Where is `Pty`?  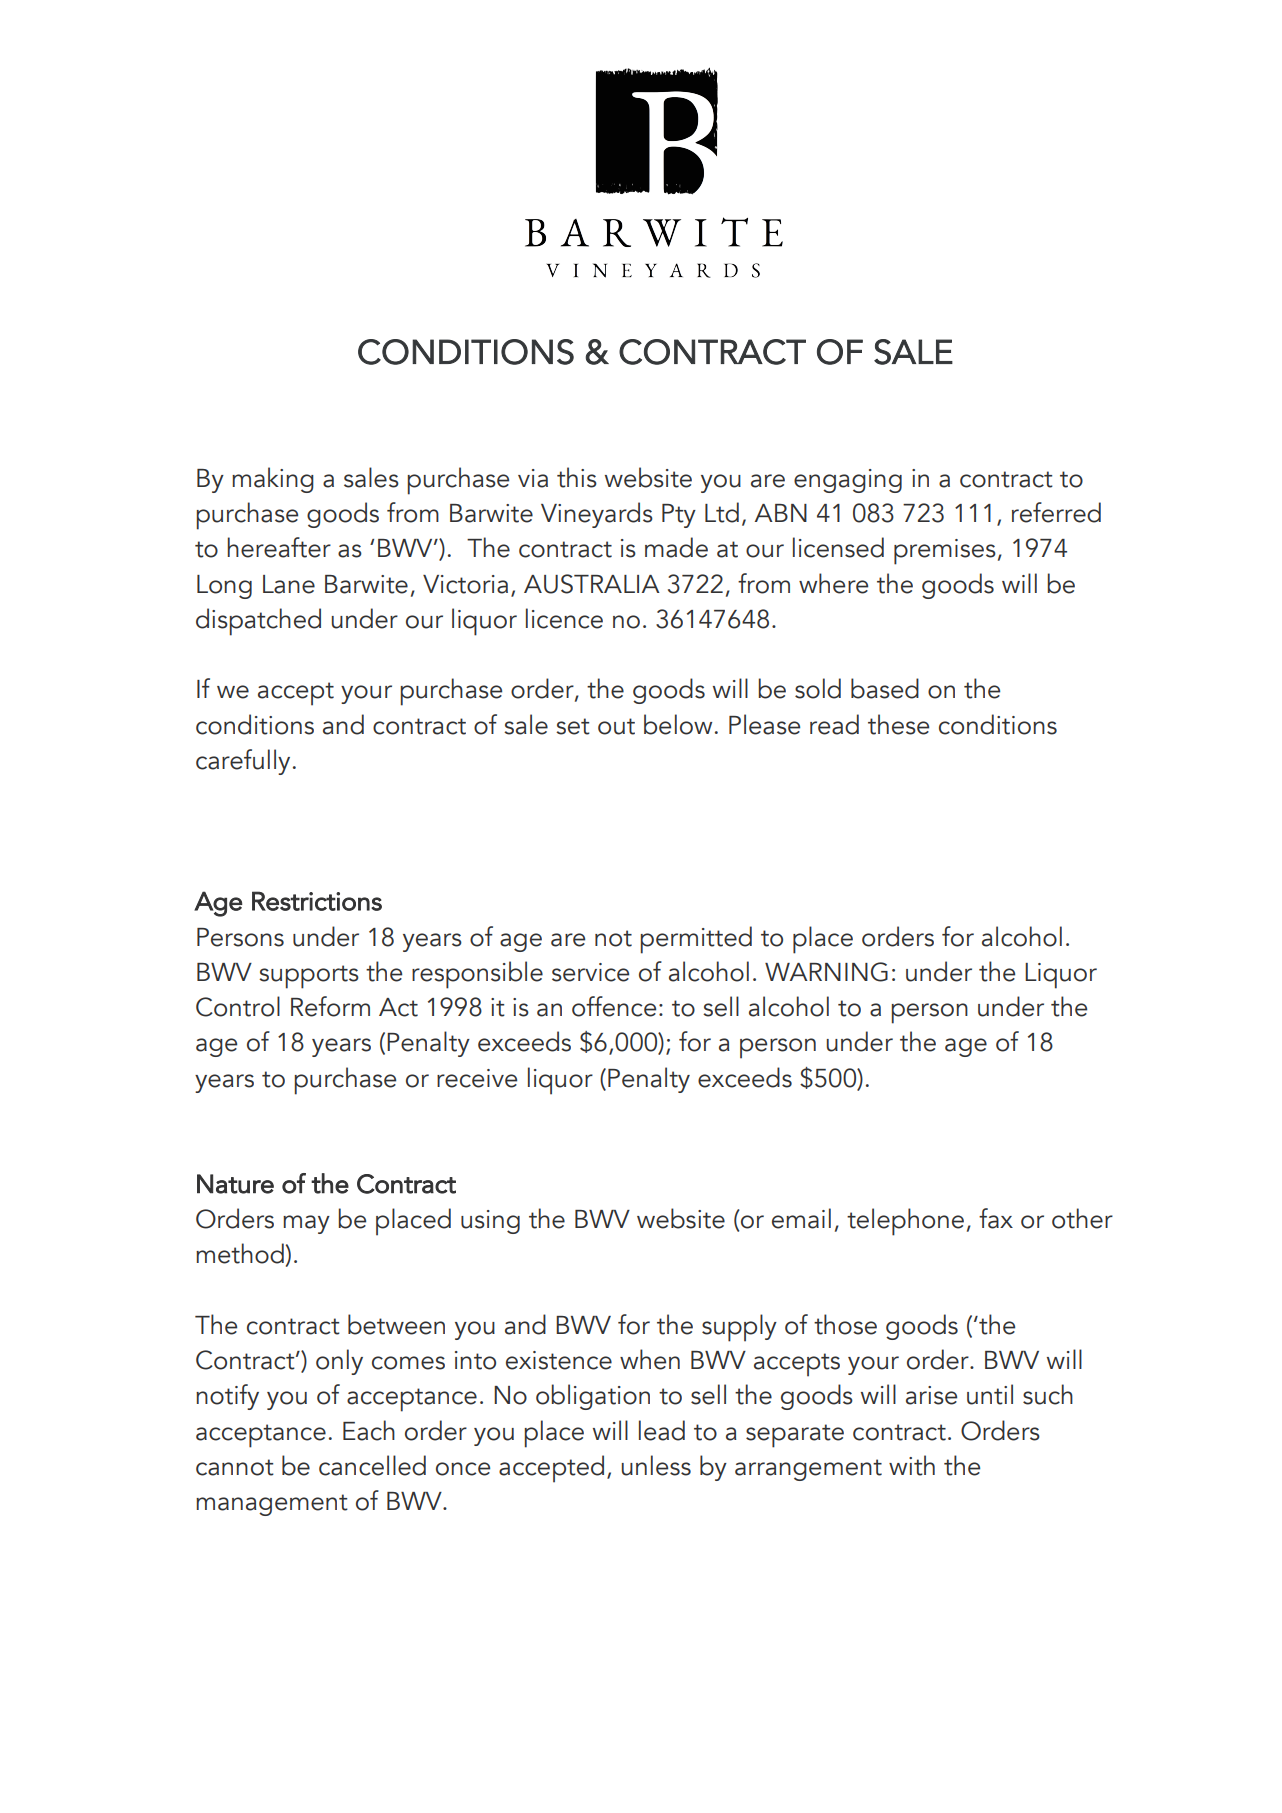
Pty is located at coordinates (679, 516).
